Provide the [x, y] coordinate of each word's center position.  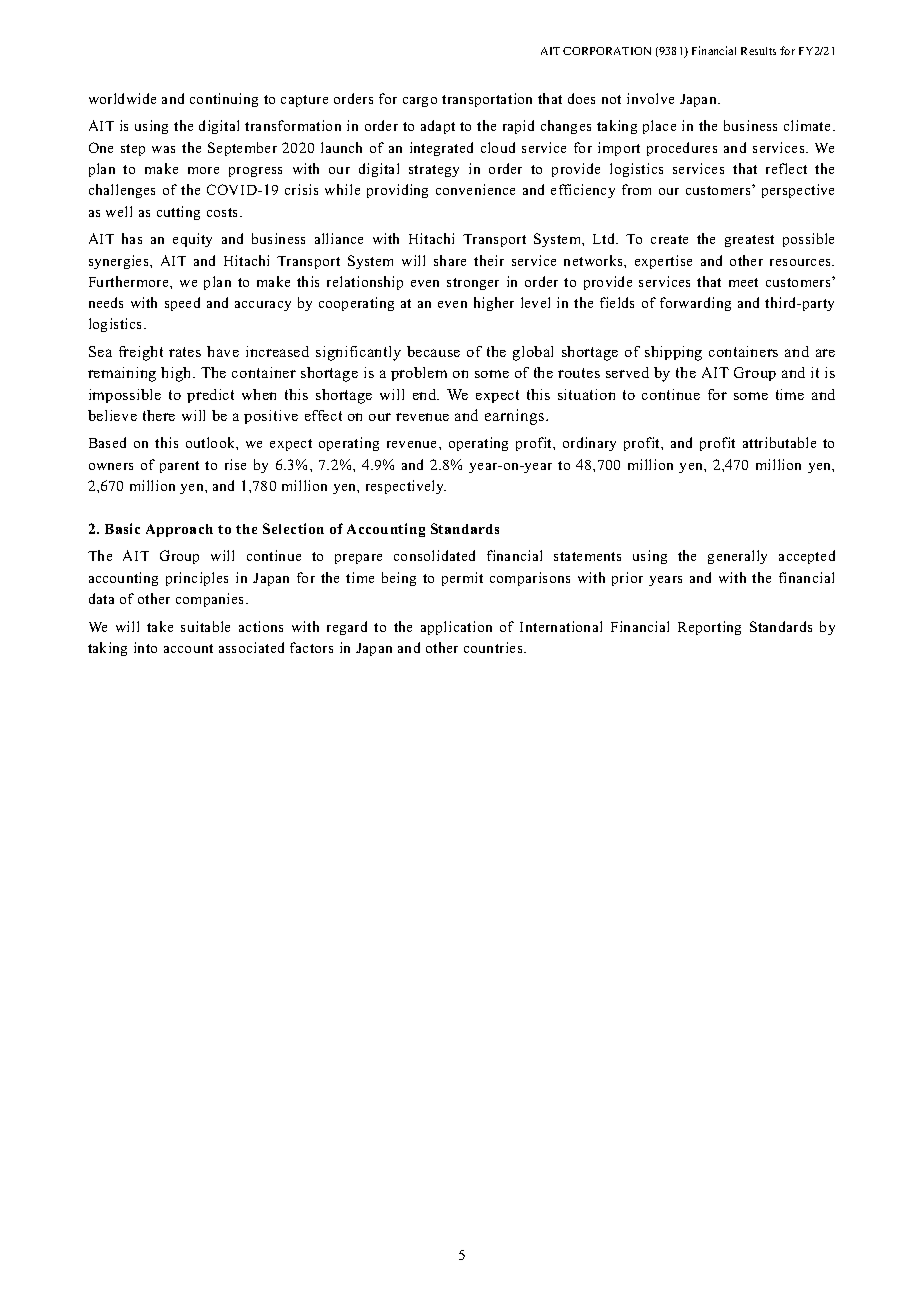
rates [185, 352]
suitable [205, 626]
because [433, 351]
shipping [673, 353]
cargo [420, 102]
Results [758, 51]
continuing [224, 100]
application [456, 628]
